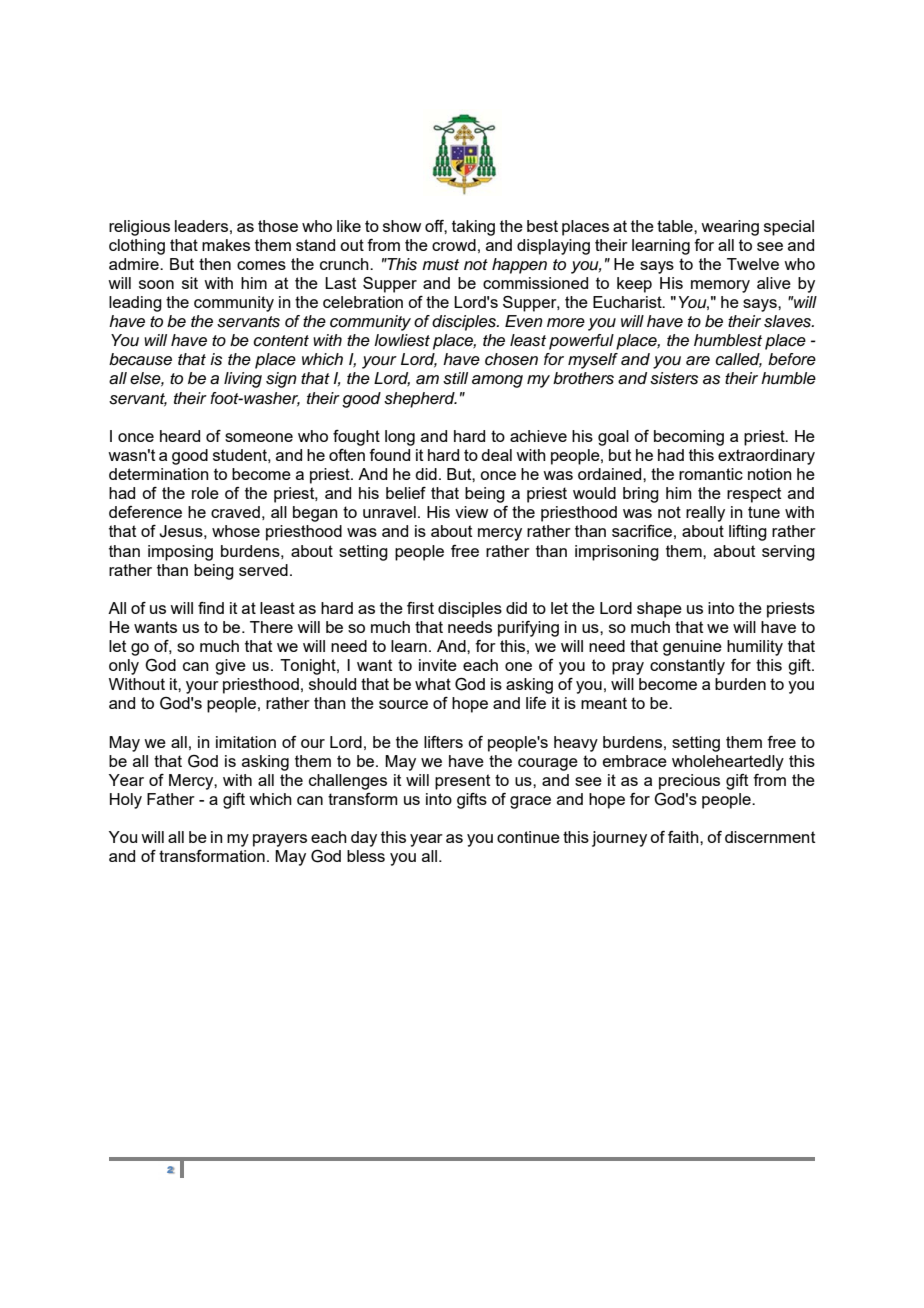  What do you see at coordinates (730, 228) in the page?
I see `wearing` at bounding box center [730, 228].
